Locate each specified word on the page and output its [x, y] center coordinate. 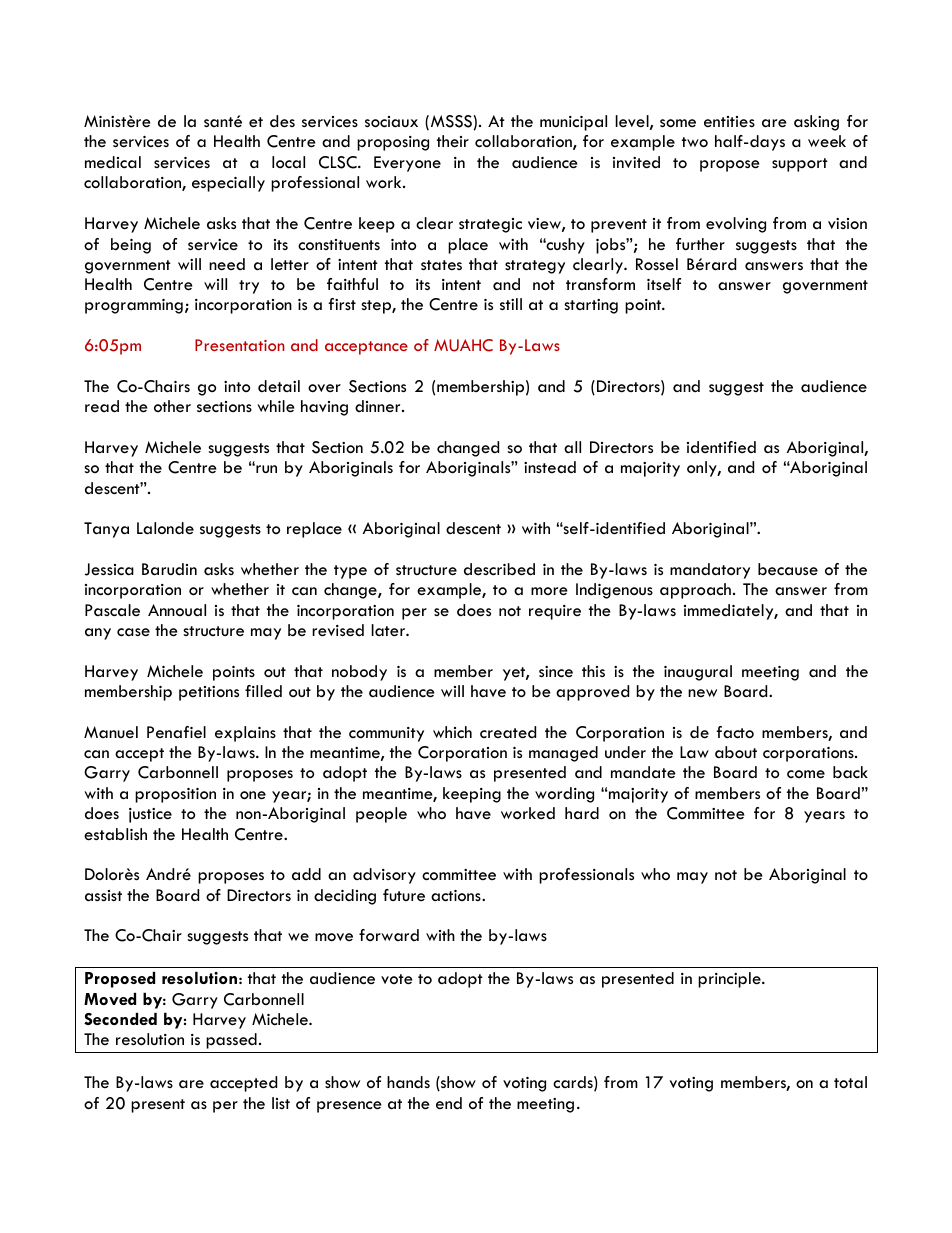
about [736, 752]
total [850, 1082]
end [449, 1103]
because [788, 569]
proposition [175, 795]
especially [228, 184]
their [453, 141]
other [172, 406]
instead [550, 467]
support [800, 165]
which [452, 732]
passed [231, 1041]
